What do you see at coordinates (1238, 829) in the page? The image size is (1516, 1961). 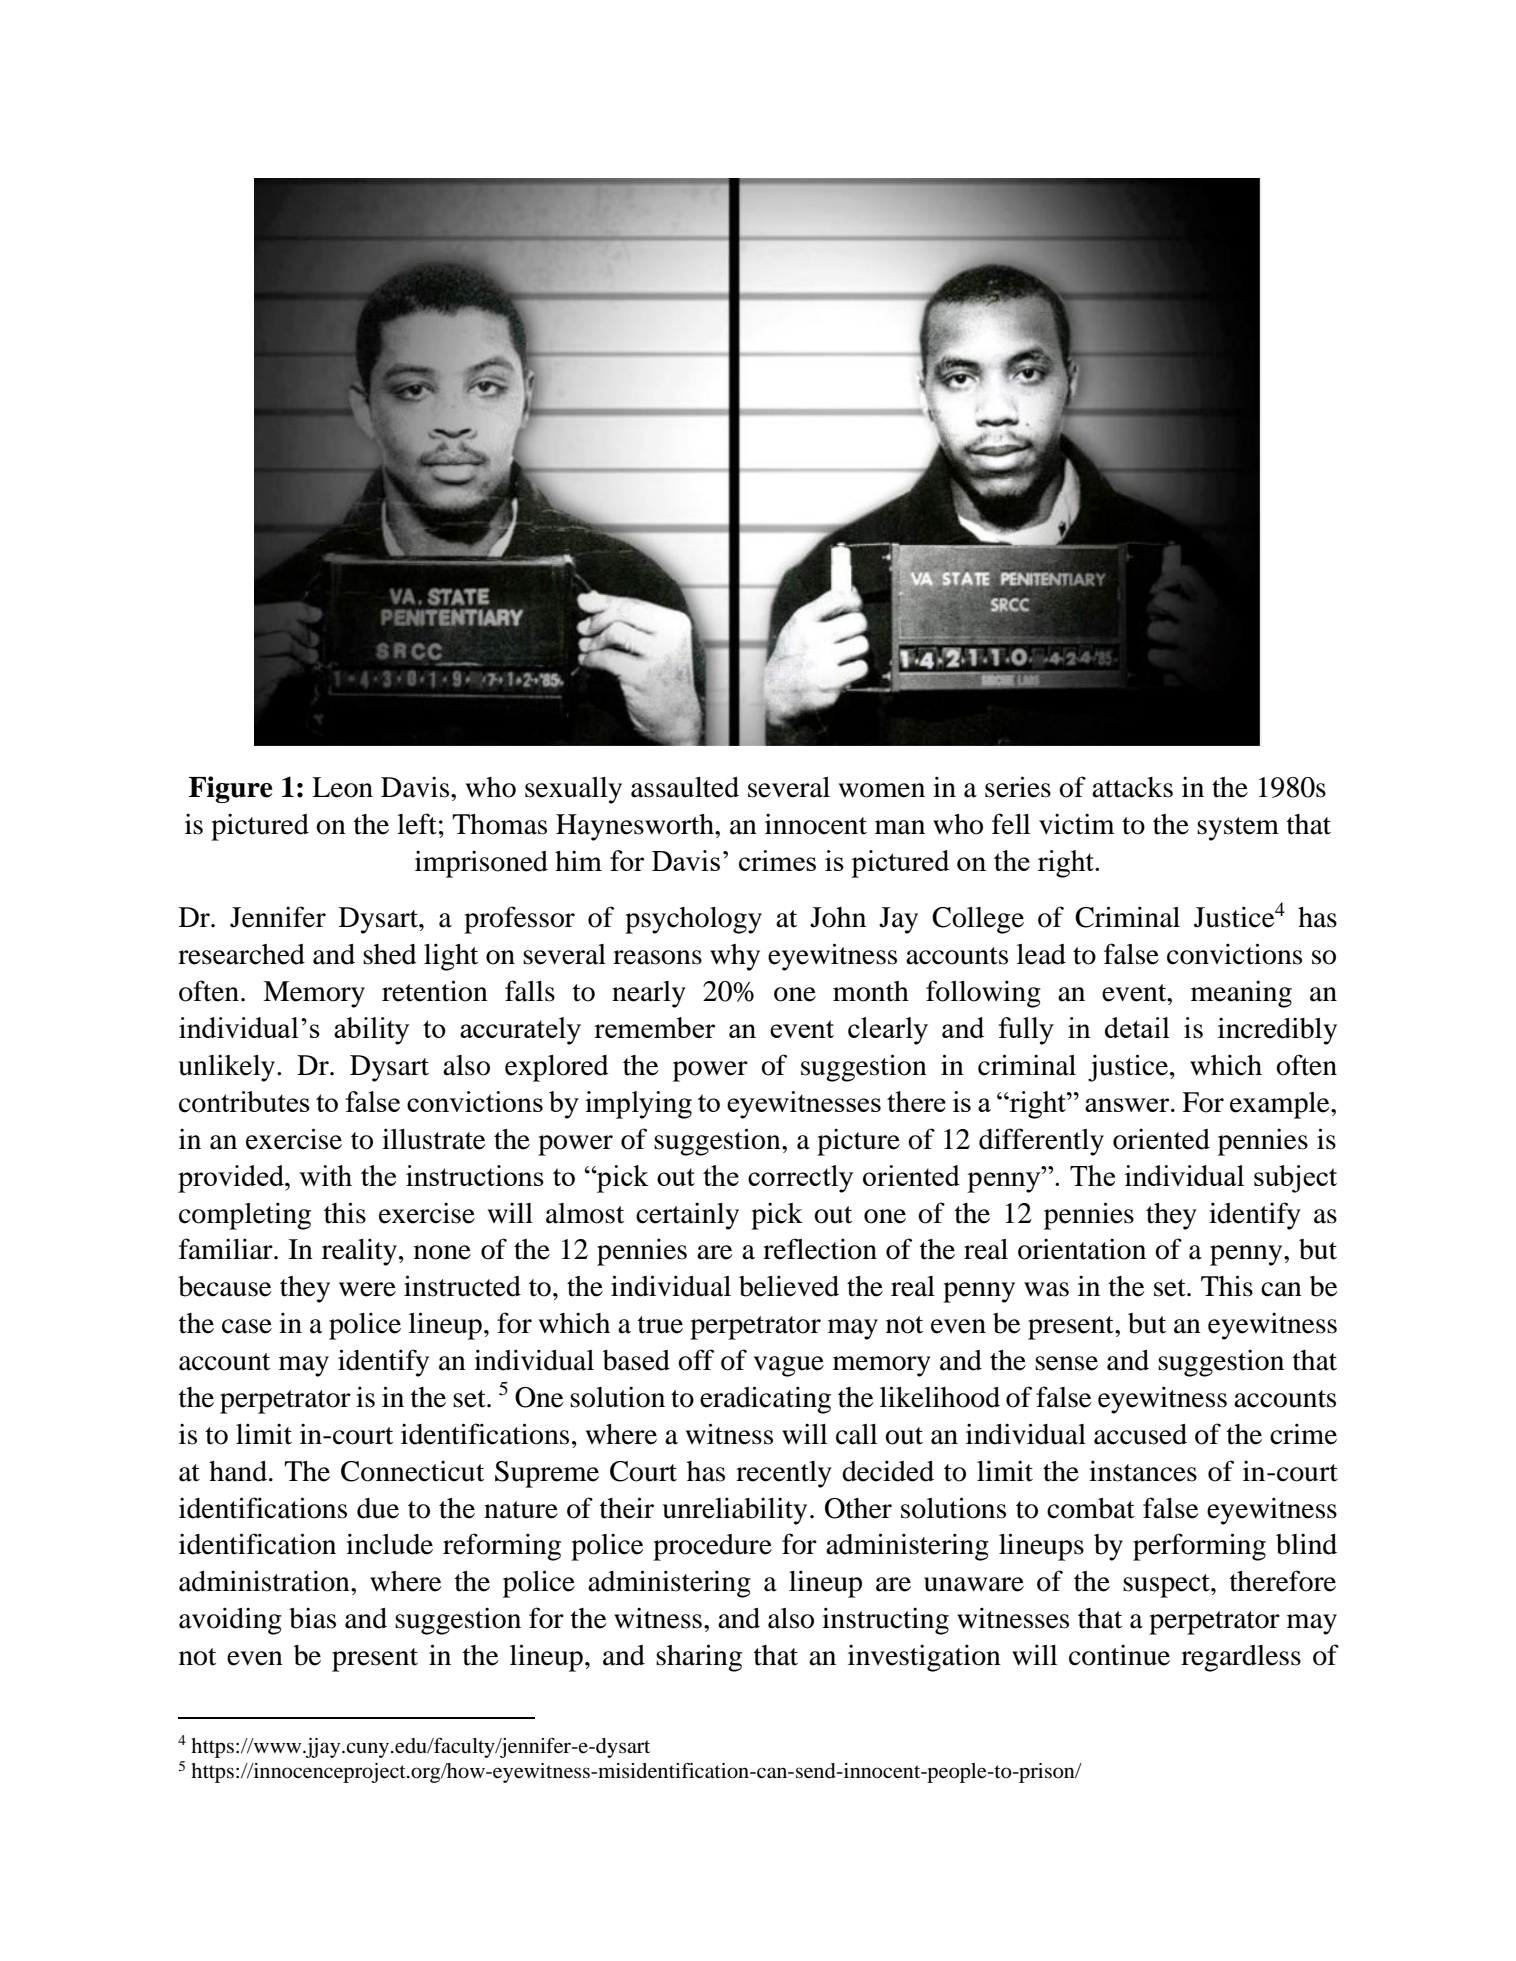 I see `system` at bounding box center [1238, 829].
